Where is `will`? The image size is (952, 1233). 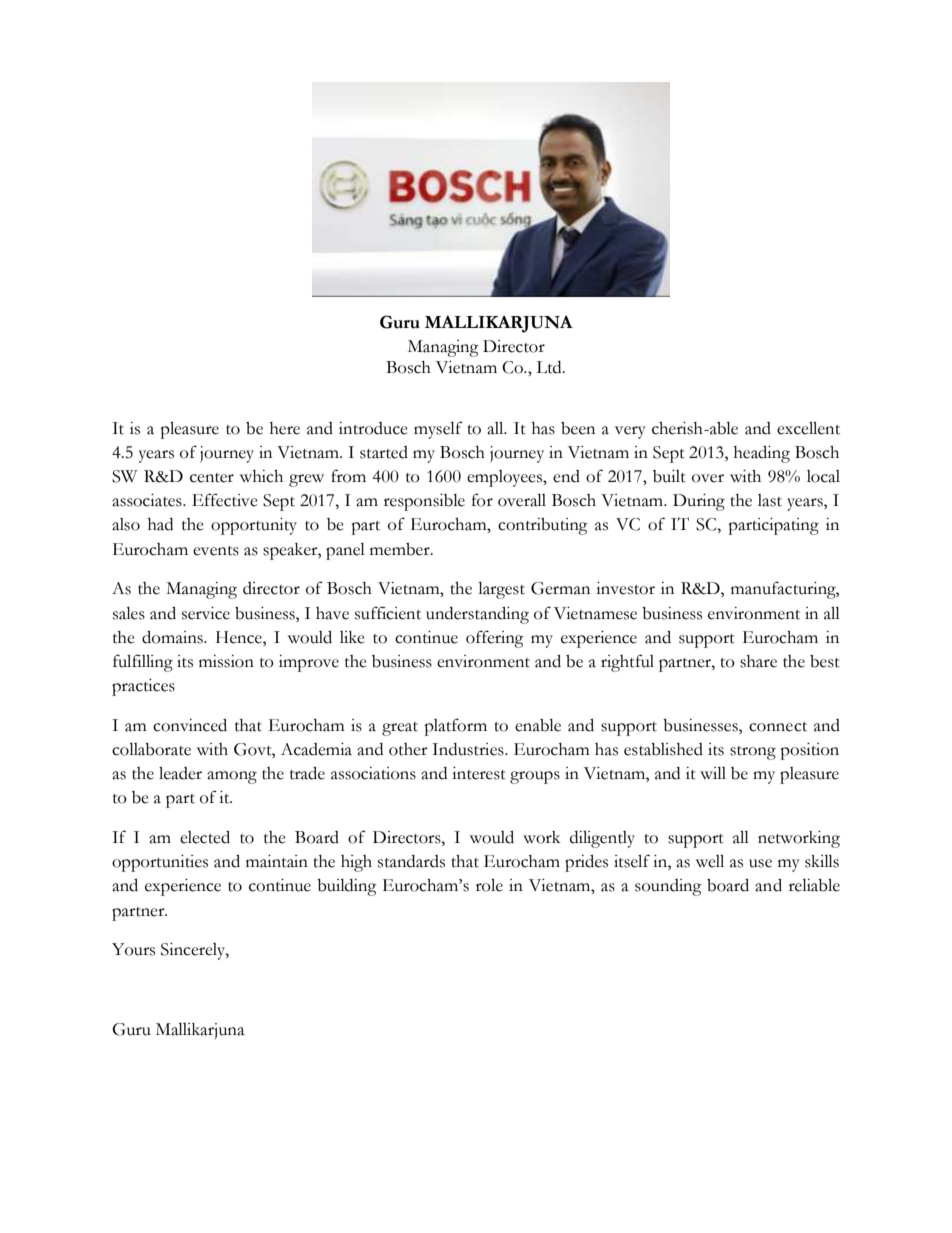
will is located at coordinates (713, 773).
